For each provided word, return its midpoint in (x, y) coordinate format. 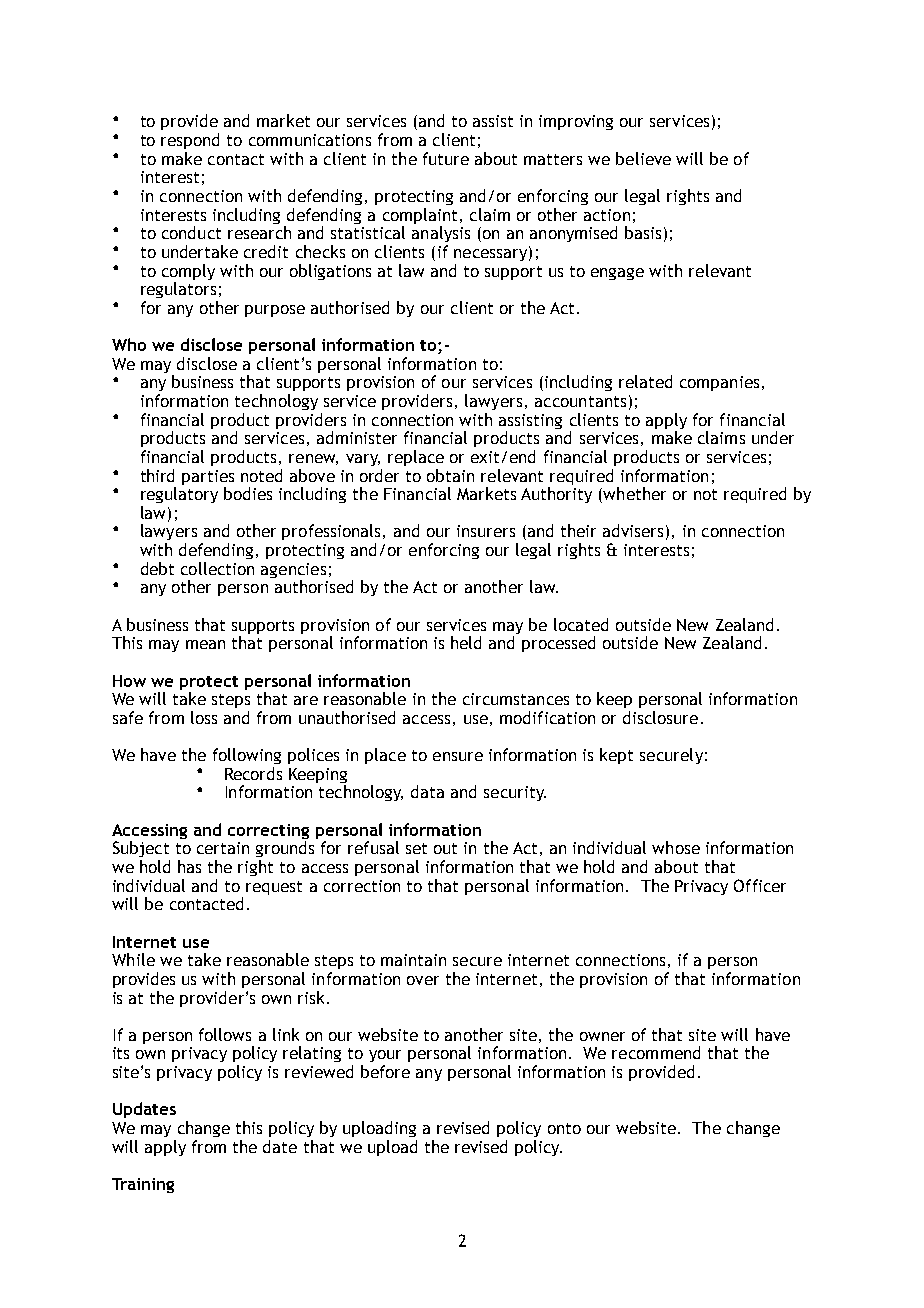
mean (205, 644)
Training (143, 1185)
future (446, 158)
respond (190, 141)
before (385, 1071)
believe (643, 158)
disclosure (660, 717)
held (466, 642)
